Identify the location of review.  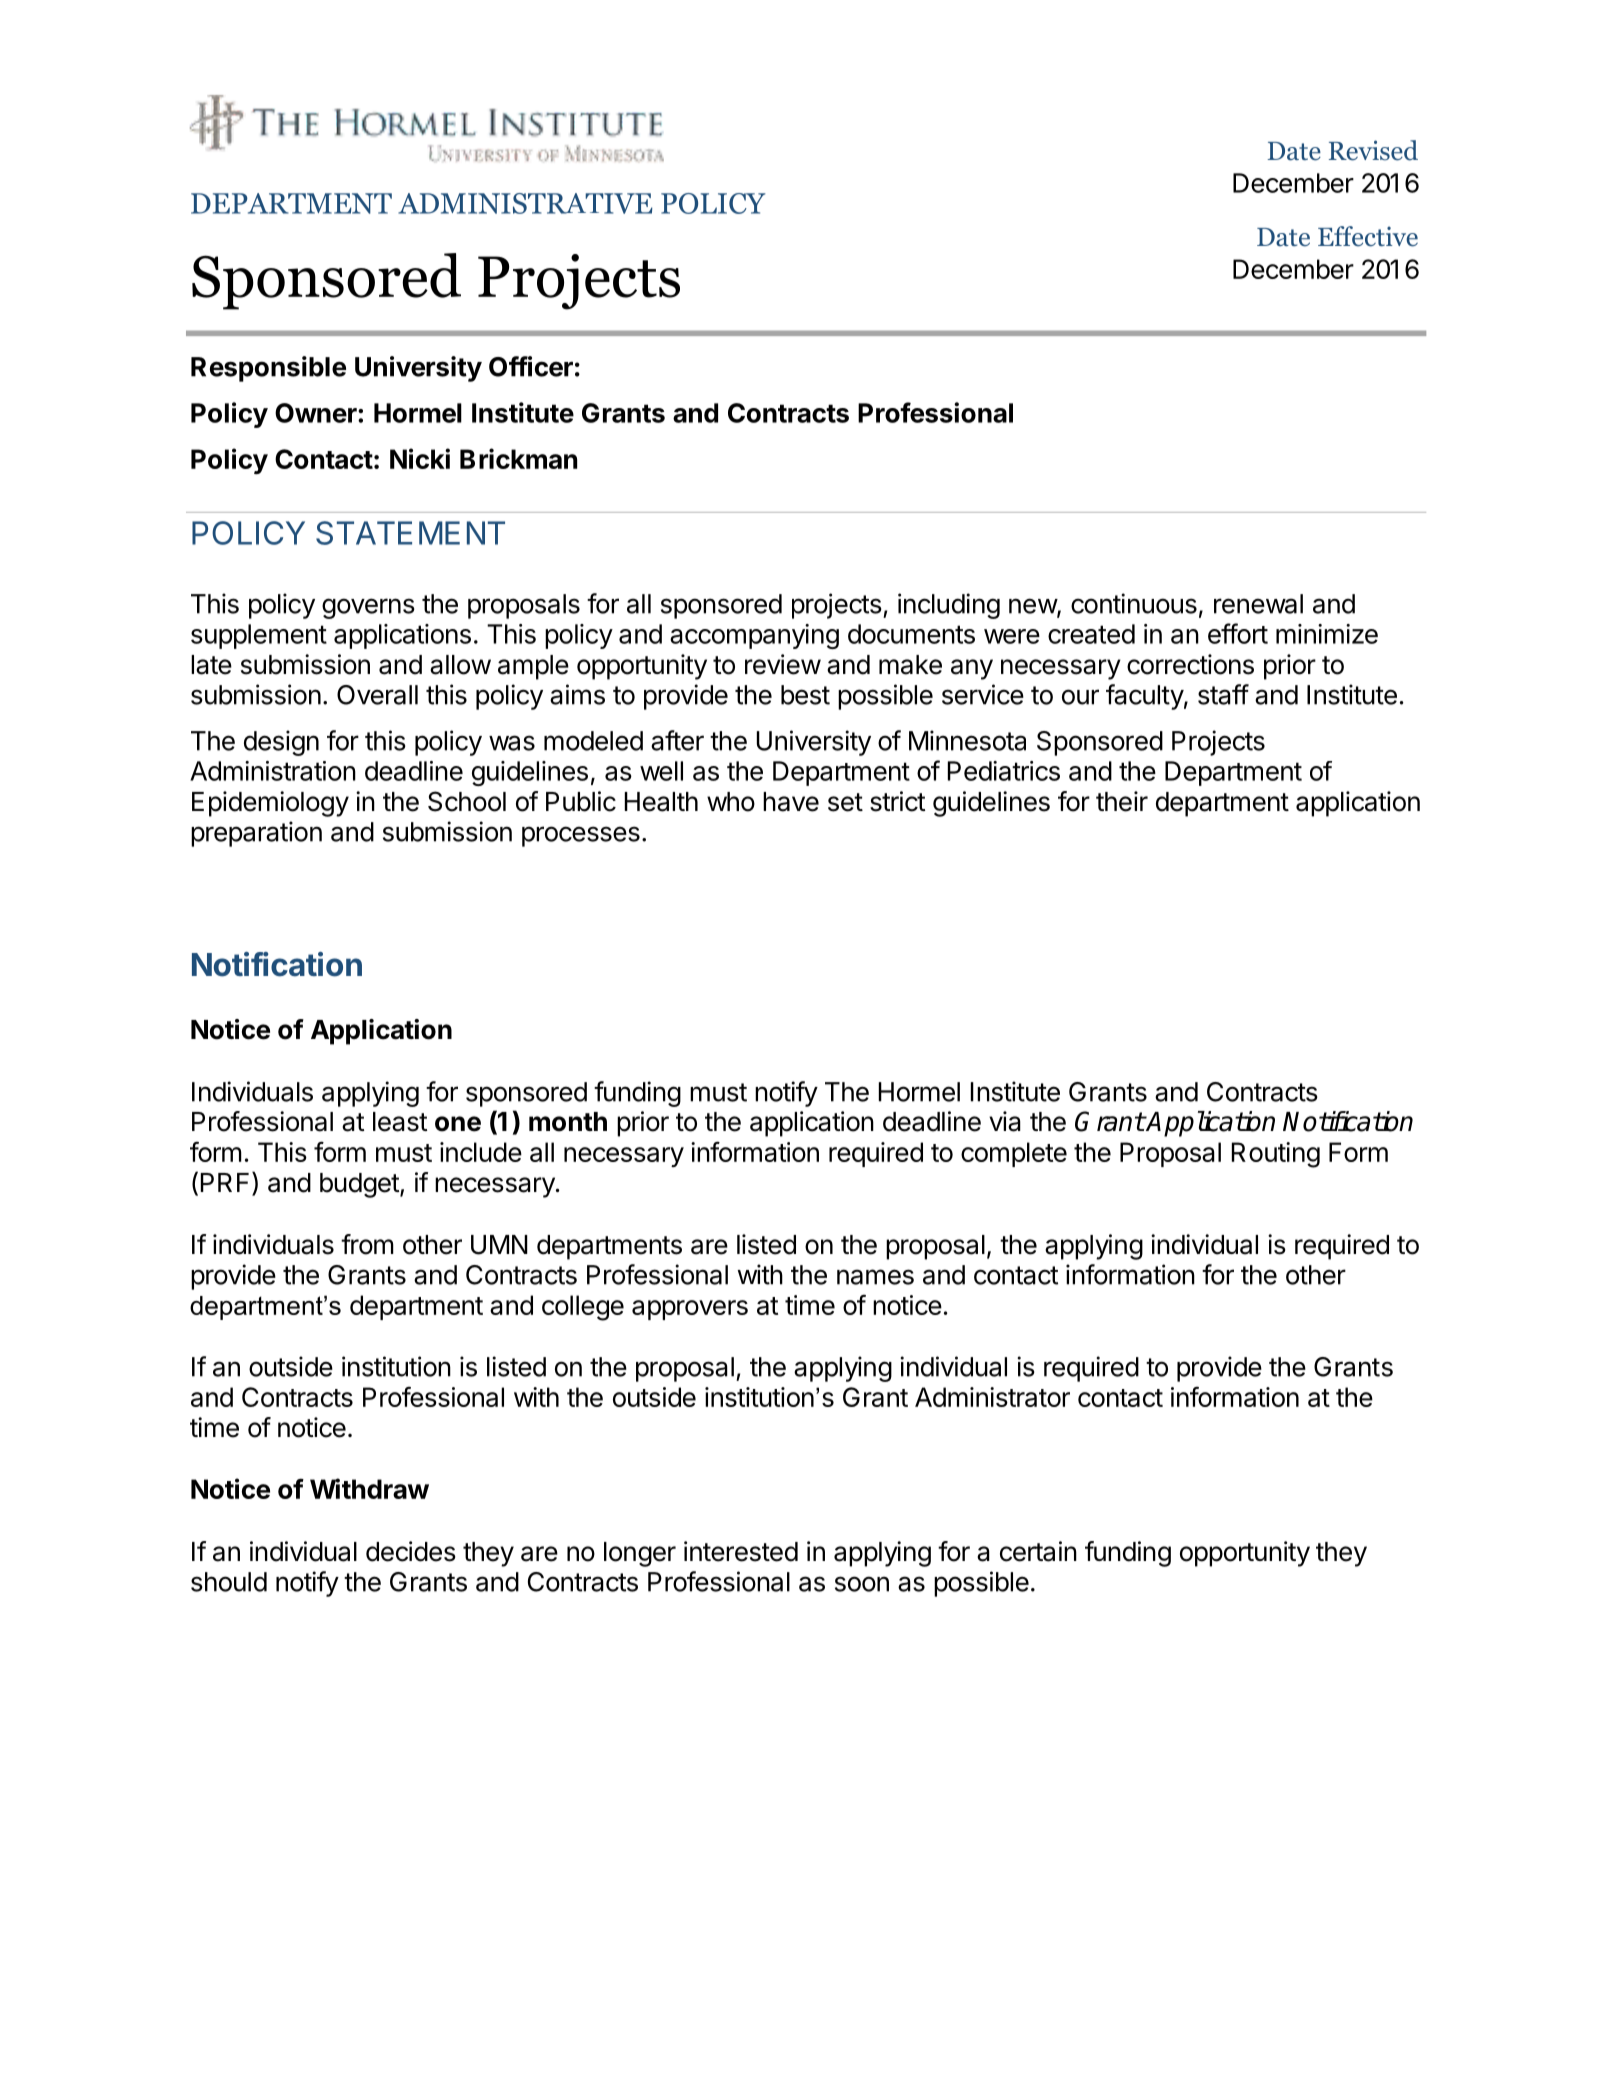
(783, 664).
